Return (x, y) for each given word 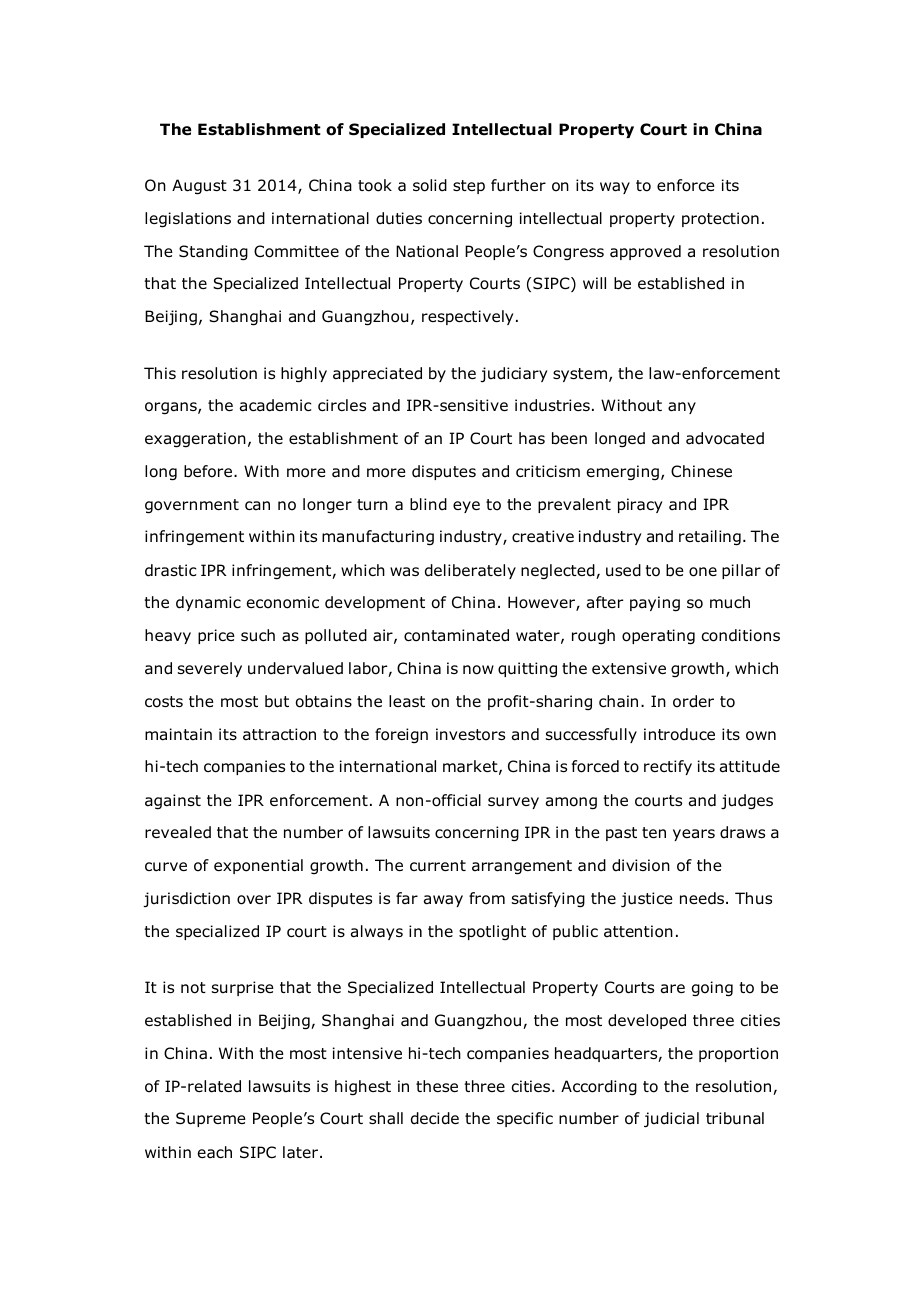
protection (720, 219)
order (693, 701)
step (469, 187)
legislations (188, 220)
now (478, 670)
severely (210, 669)
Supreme (211, 1119)
